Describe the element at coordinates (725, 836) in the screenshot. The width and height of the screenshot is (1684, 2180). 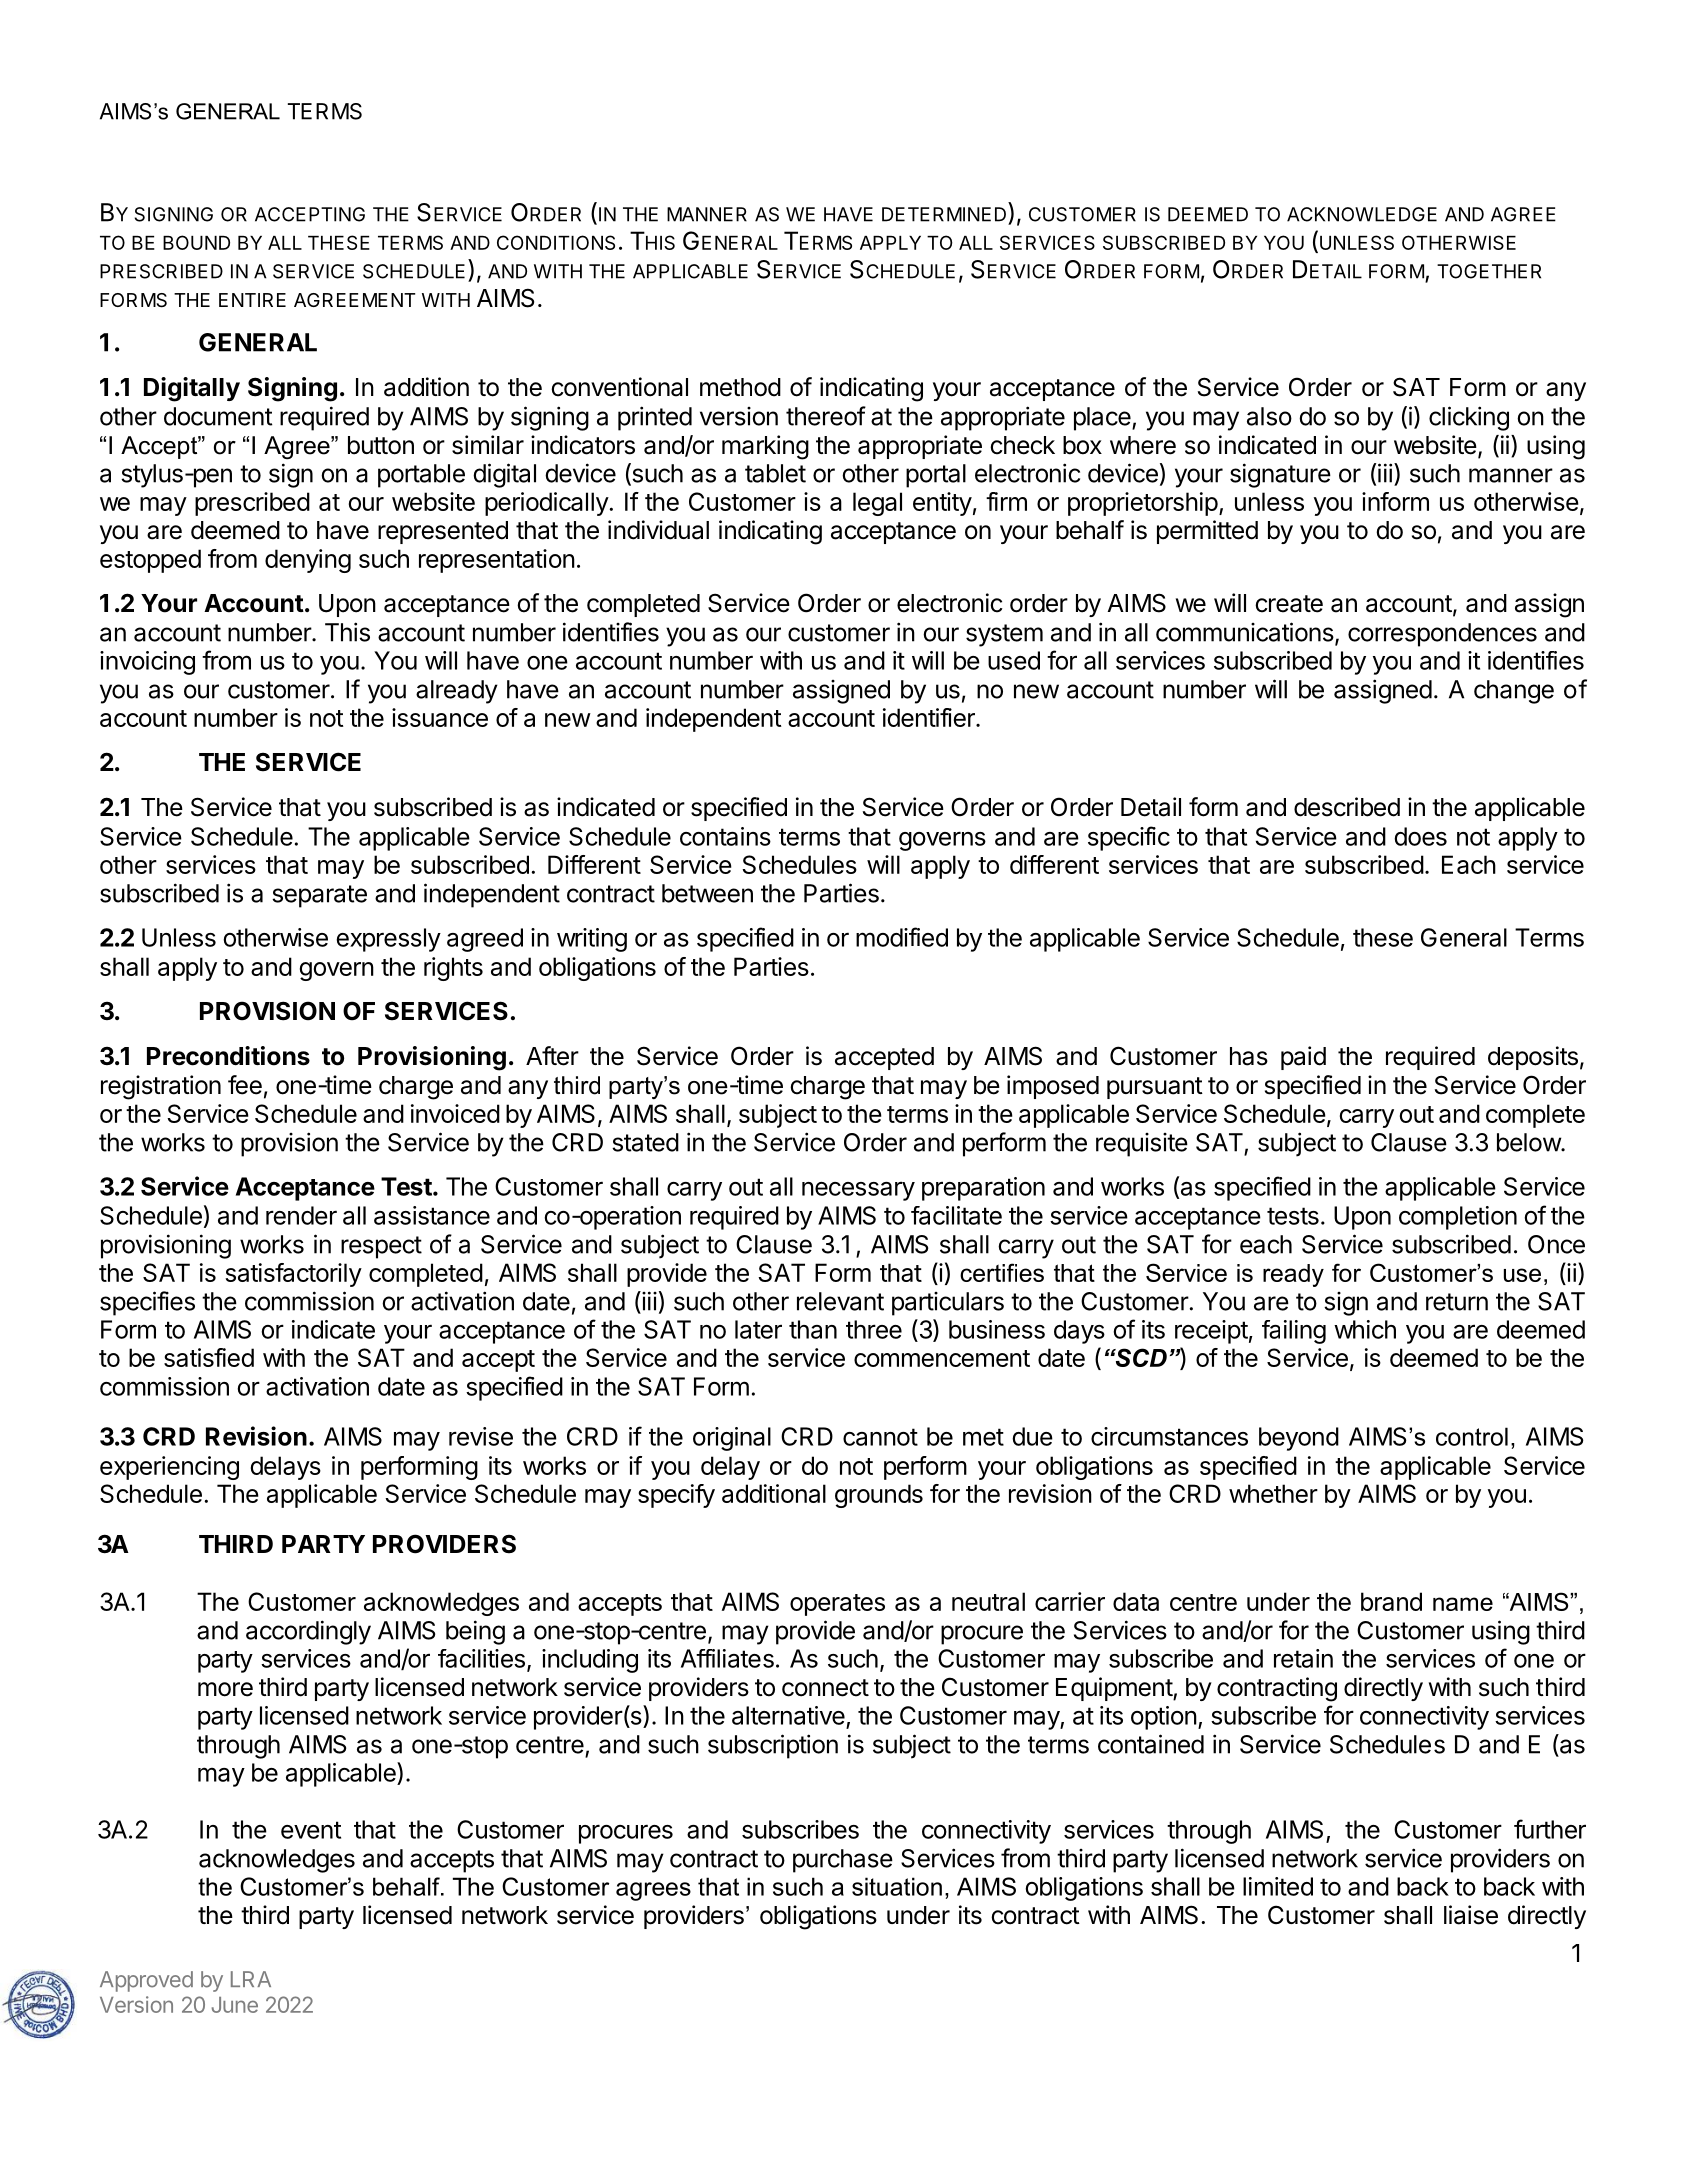
I see `contains` at that location.
